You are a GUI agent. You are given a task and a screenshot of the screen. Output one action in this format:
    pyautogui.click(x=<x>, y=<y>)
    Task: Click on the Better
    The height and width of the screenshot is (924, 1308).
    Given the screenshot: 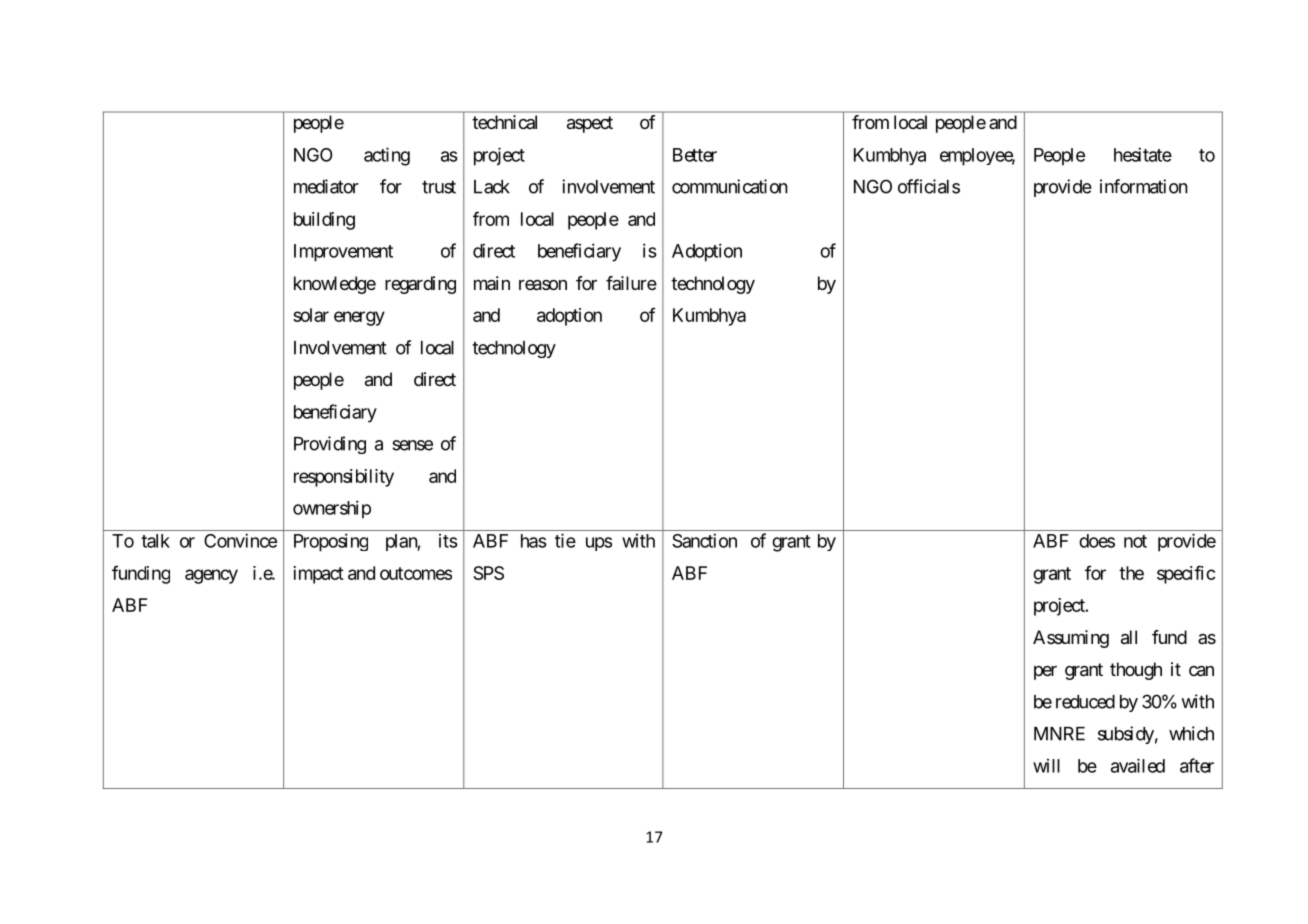 What is the action you would take?
    pyautogui.click(x=695, y=155)
